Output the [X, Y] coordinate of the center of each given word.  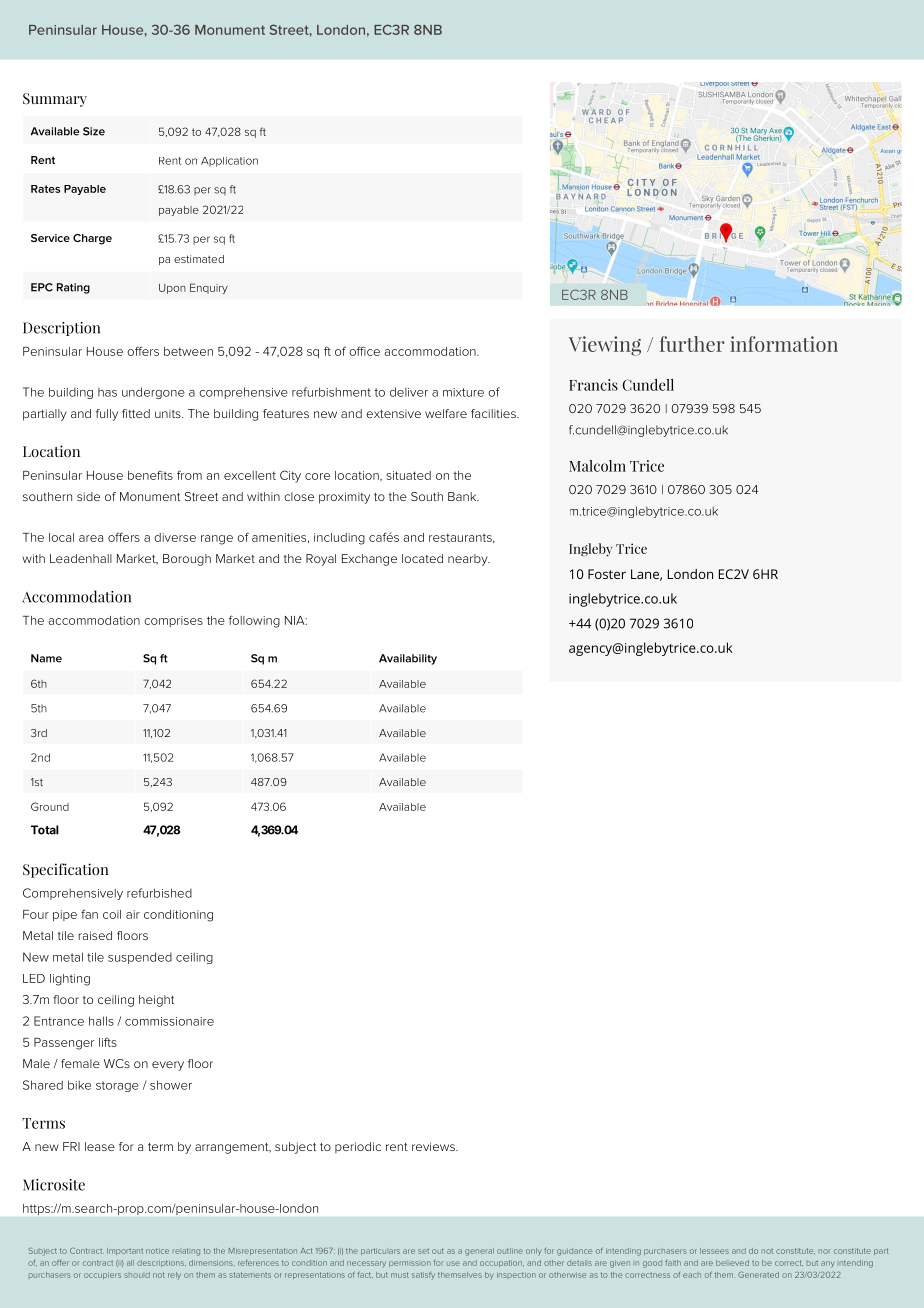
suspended [140, 958]
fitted [136, 413]
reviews [434, 1146]
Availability [408, 659]
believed [732, 1263]
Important [125, 1251]
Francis [593, 385]
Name [46, 658]
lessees [714, 1251]
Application [229, 162]
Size [94, 131]
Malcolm [597, 466]
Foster [607, 574]
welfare [446, 413]
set [423, 1251]
